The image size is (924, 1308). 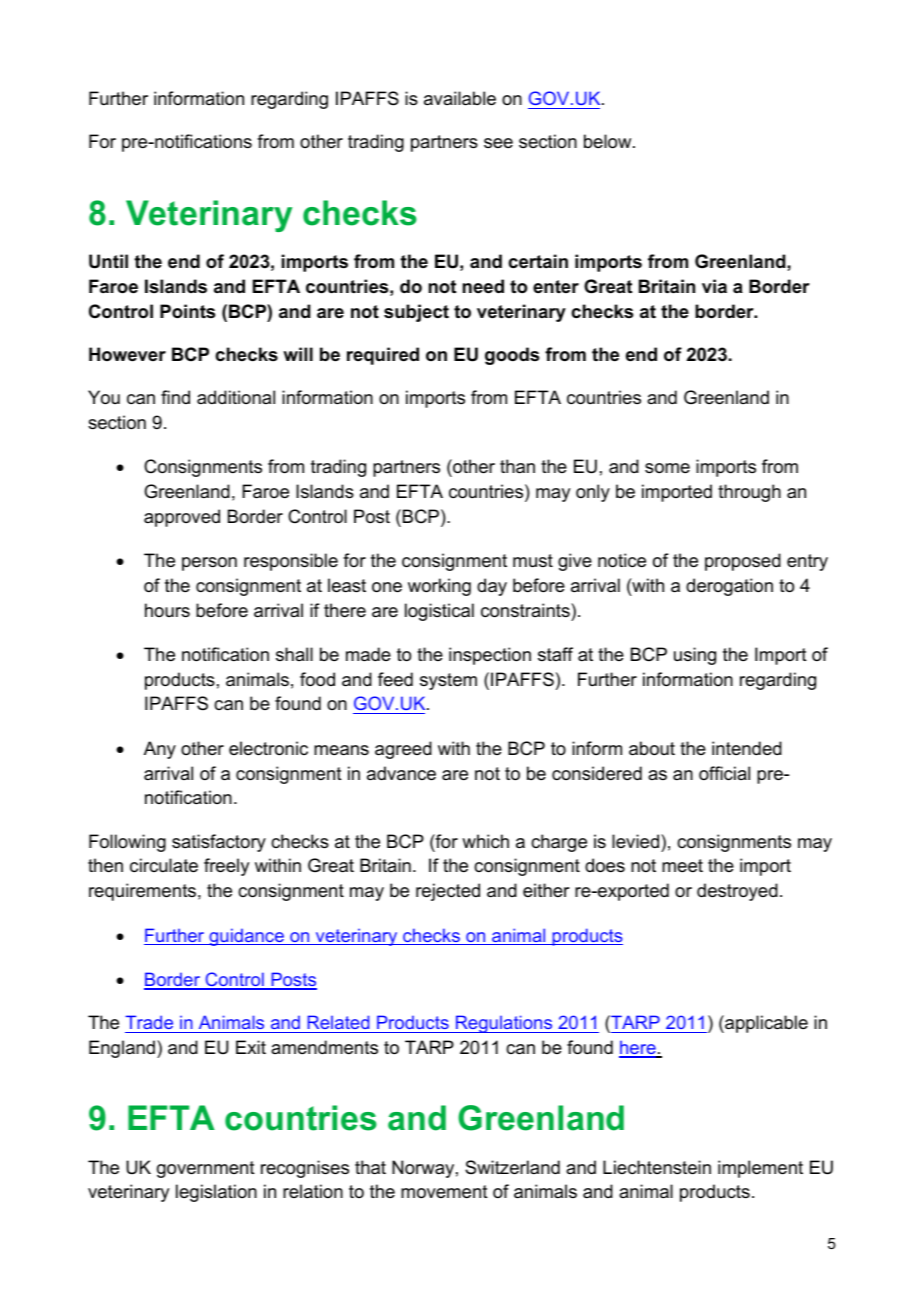 What do you see at coordinates (760, 1169) in the screenshot?
I see `implement` at bounding box center [760, 1169].
